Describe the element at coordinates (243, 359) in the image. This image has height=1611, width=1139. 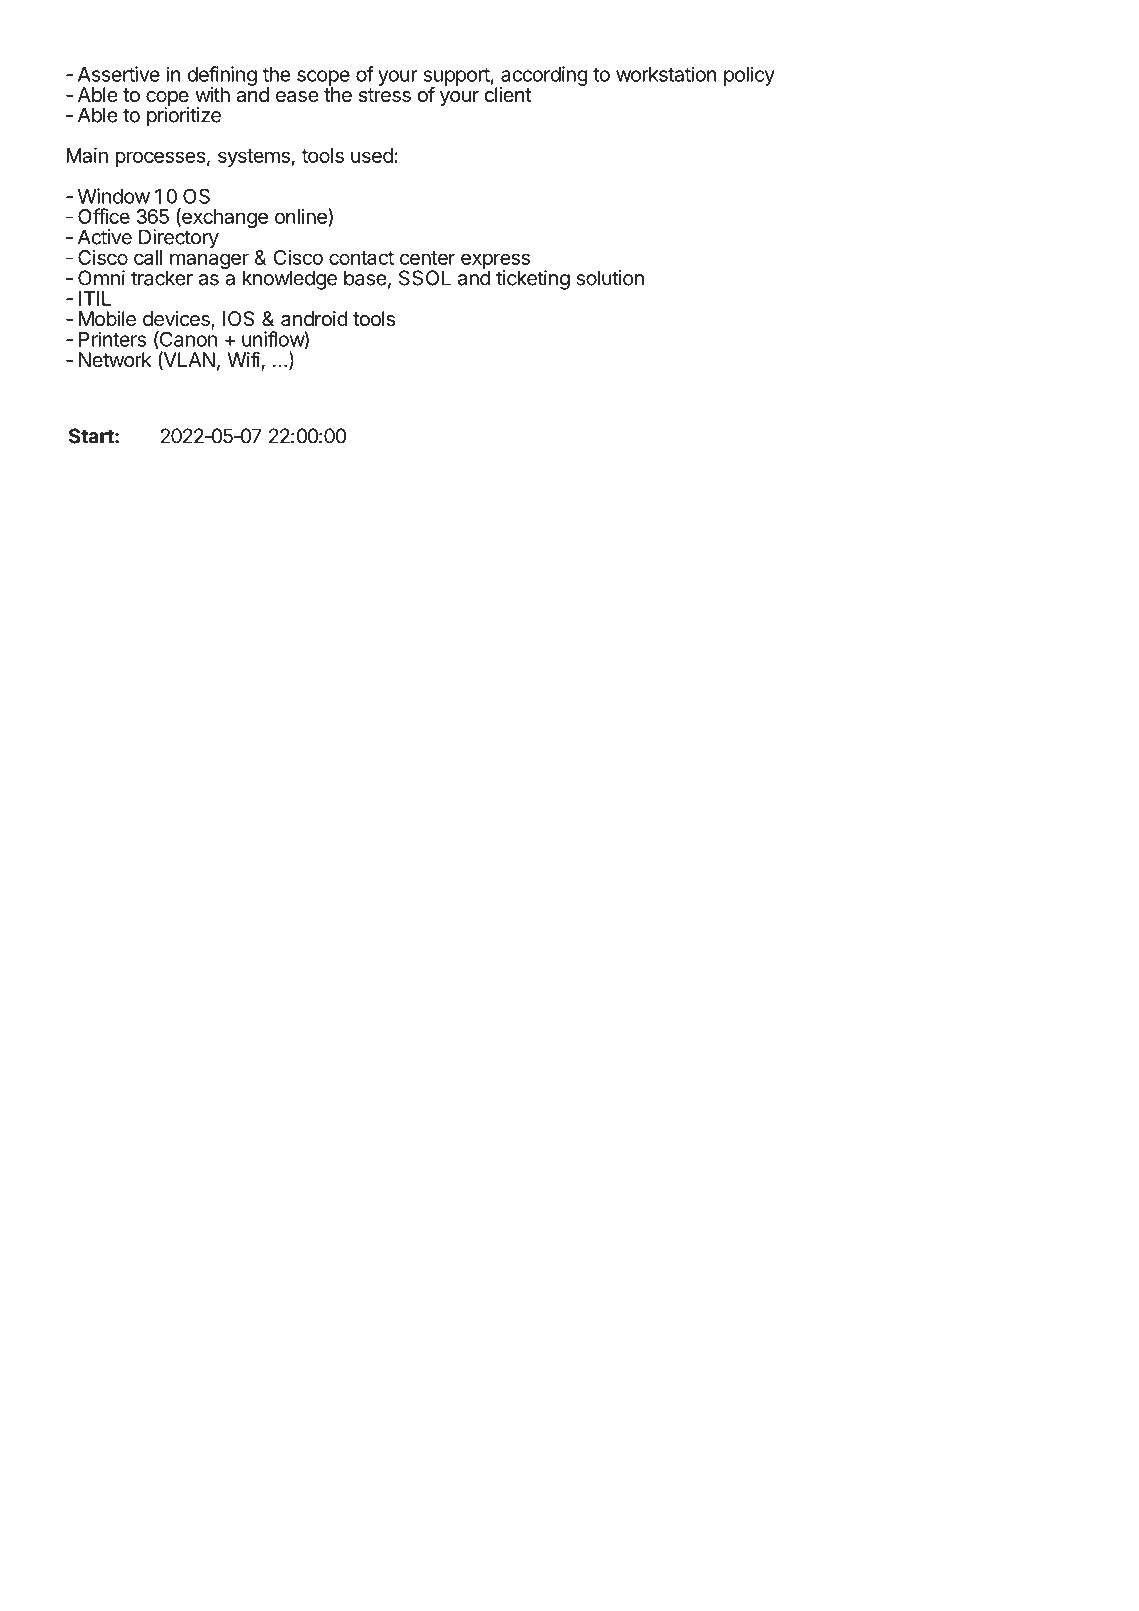
I see `Wifi` at that location.
